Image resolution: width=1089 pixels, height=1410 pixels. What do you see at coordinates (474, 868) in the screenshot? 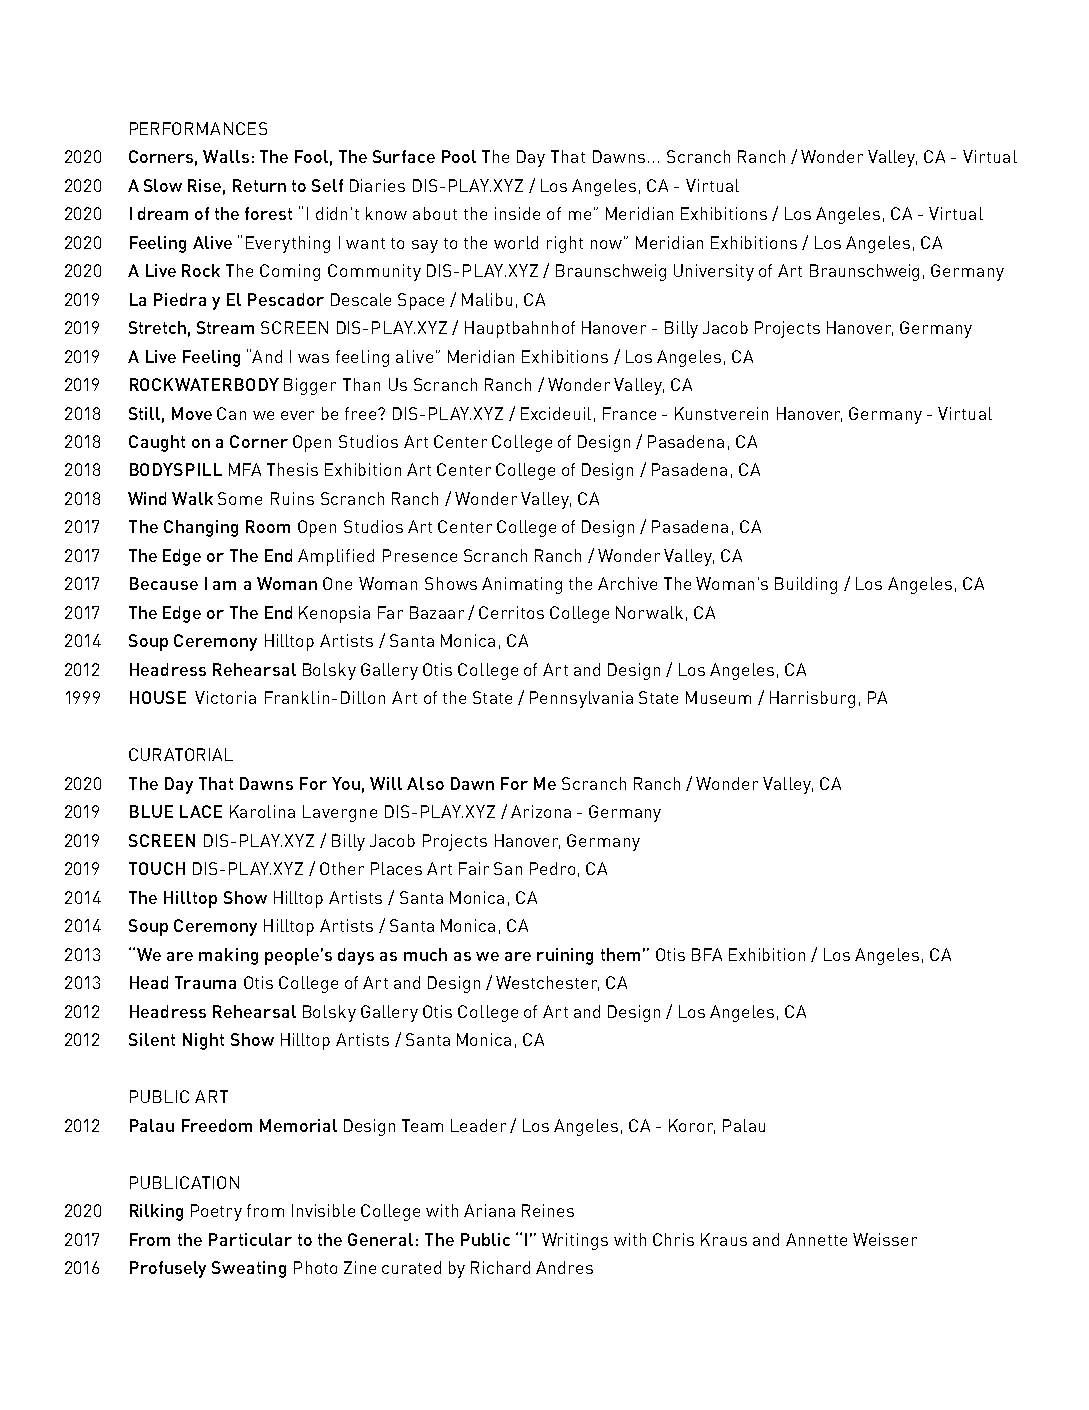
I see `Fair` at bounding box center [474, 868].
